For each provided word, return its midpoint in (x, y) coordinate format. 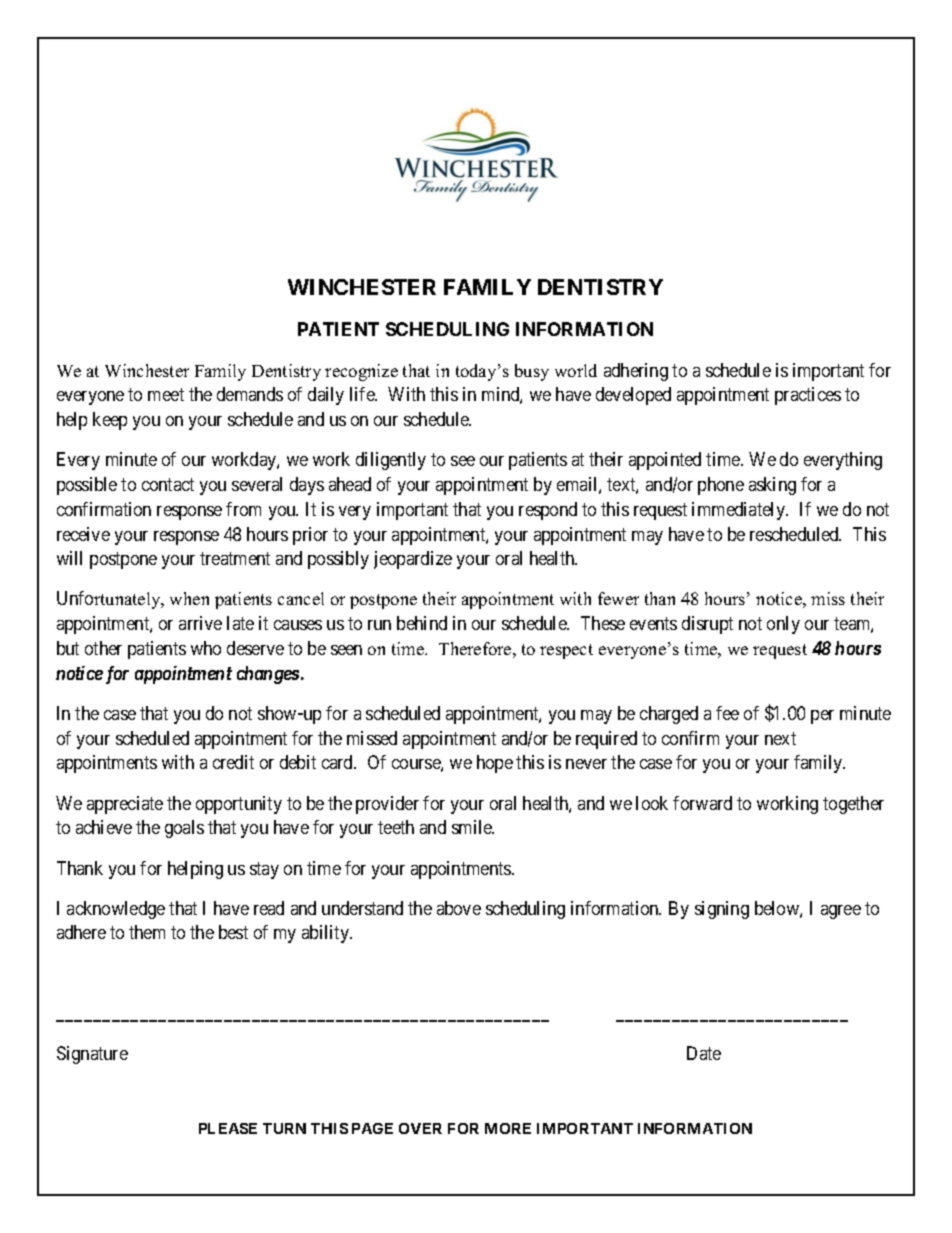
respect (566, 651)
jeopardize (413, 560)
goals (184, 829)
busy (532, 372)
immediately (739, 511)
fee (727, 713)
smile (473, 827)
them (147, 932)
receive (83, 534)
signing (722, 910)
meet (166, 395)
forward (702, 803)
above (459, 908)
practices (808, 396)
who (206, 648)
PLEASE (228, 1128)
